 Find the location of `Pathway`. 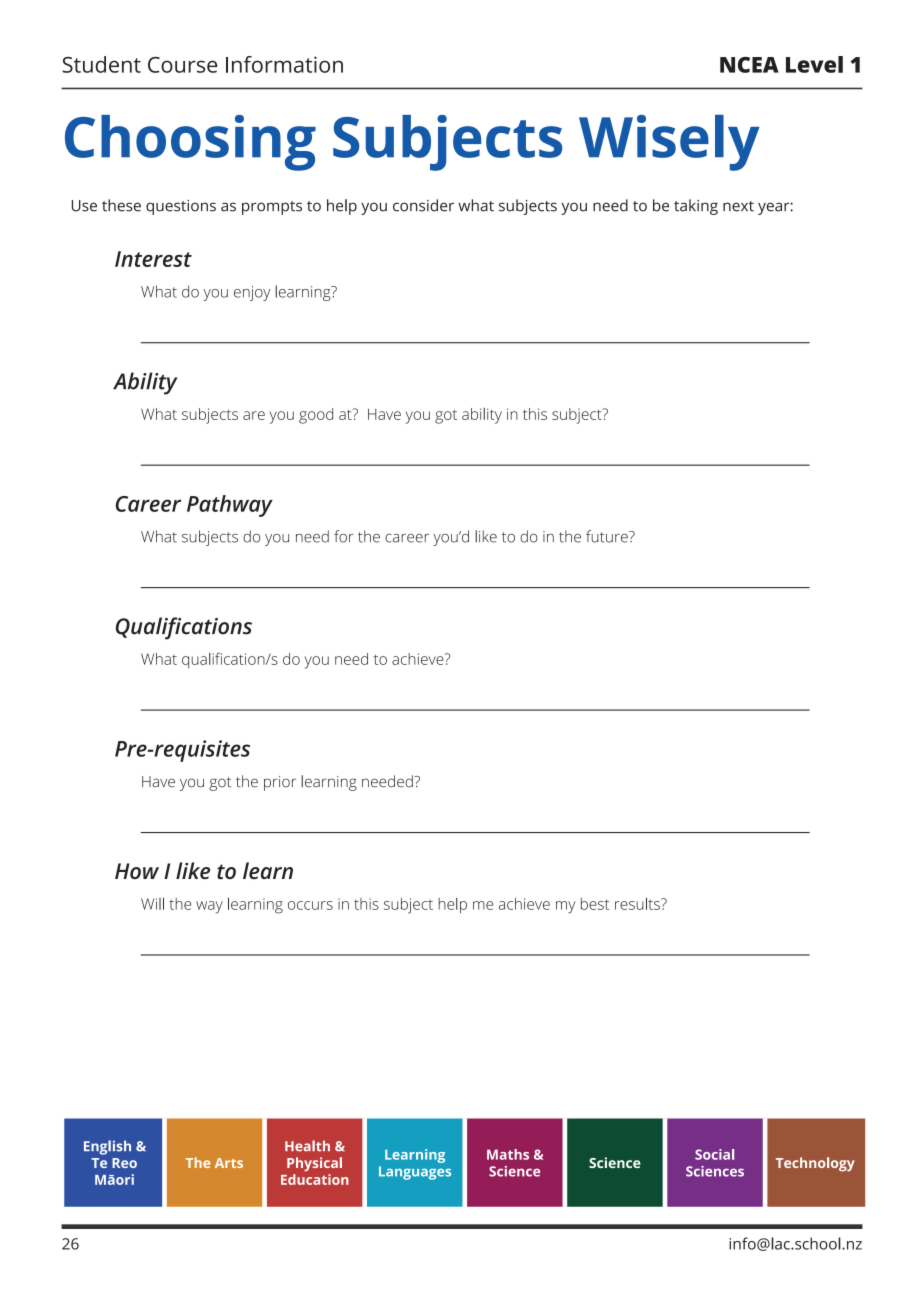

Pathway is located at coordinates (230, 506).
